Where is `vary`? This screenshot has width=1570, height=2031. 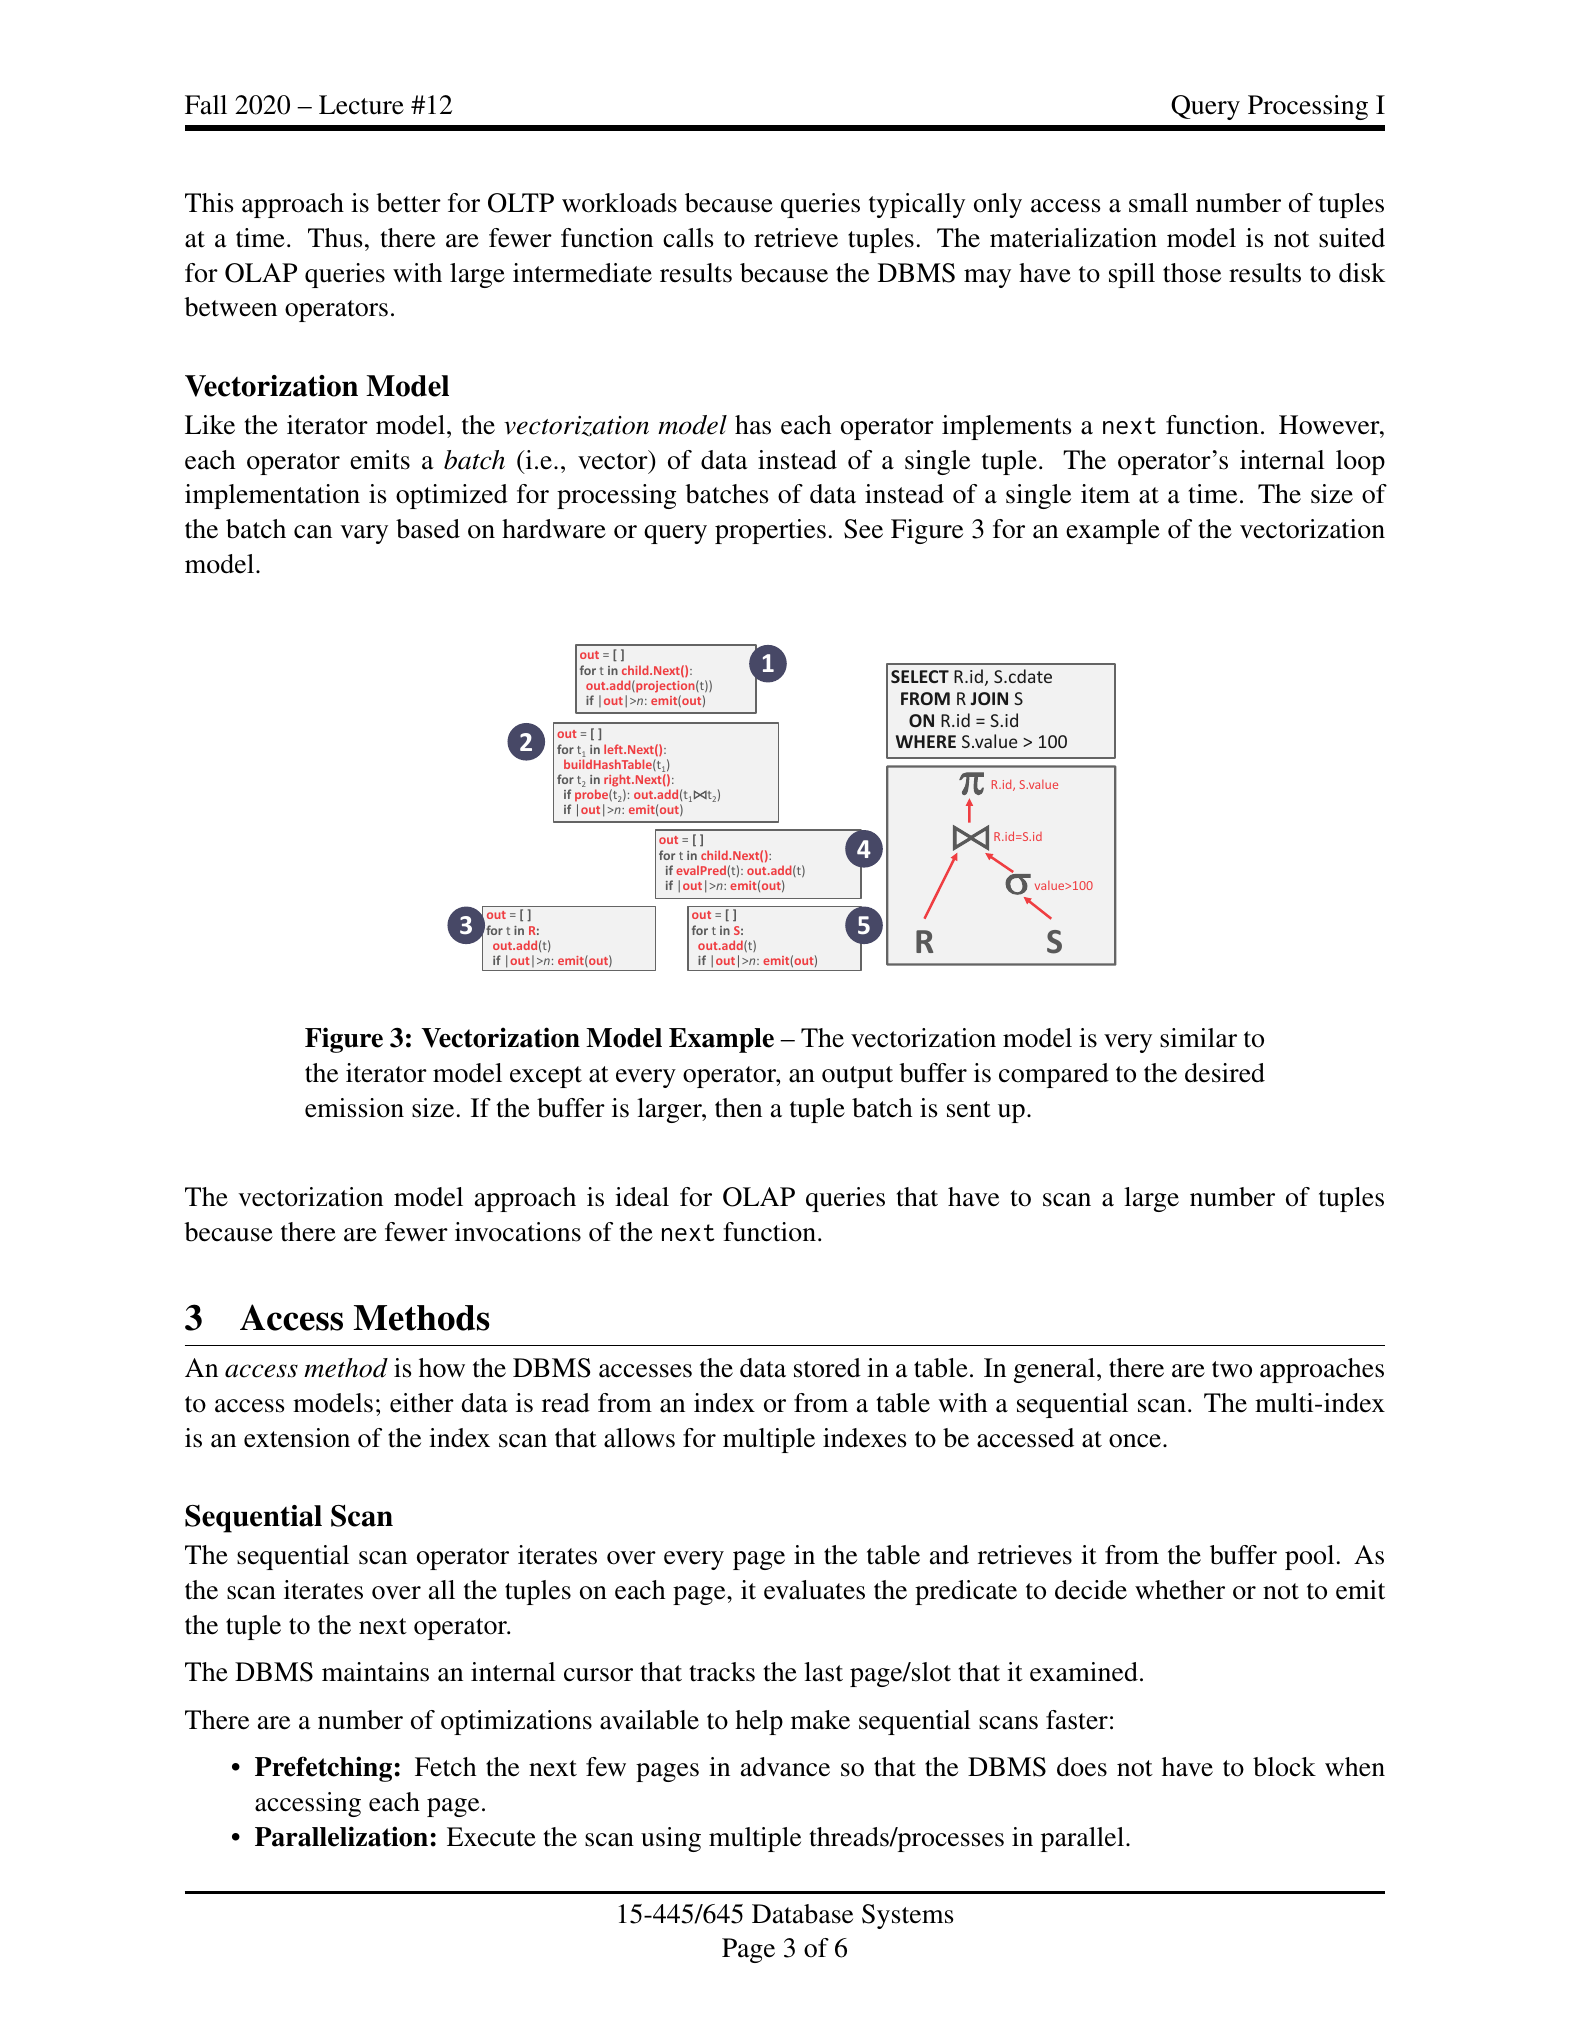
vary is located at coordinates (364, 534).
